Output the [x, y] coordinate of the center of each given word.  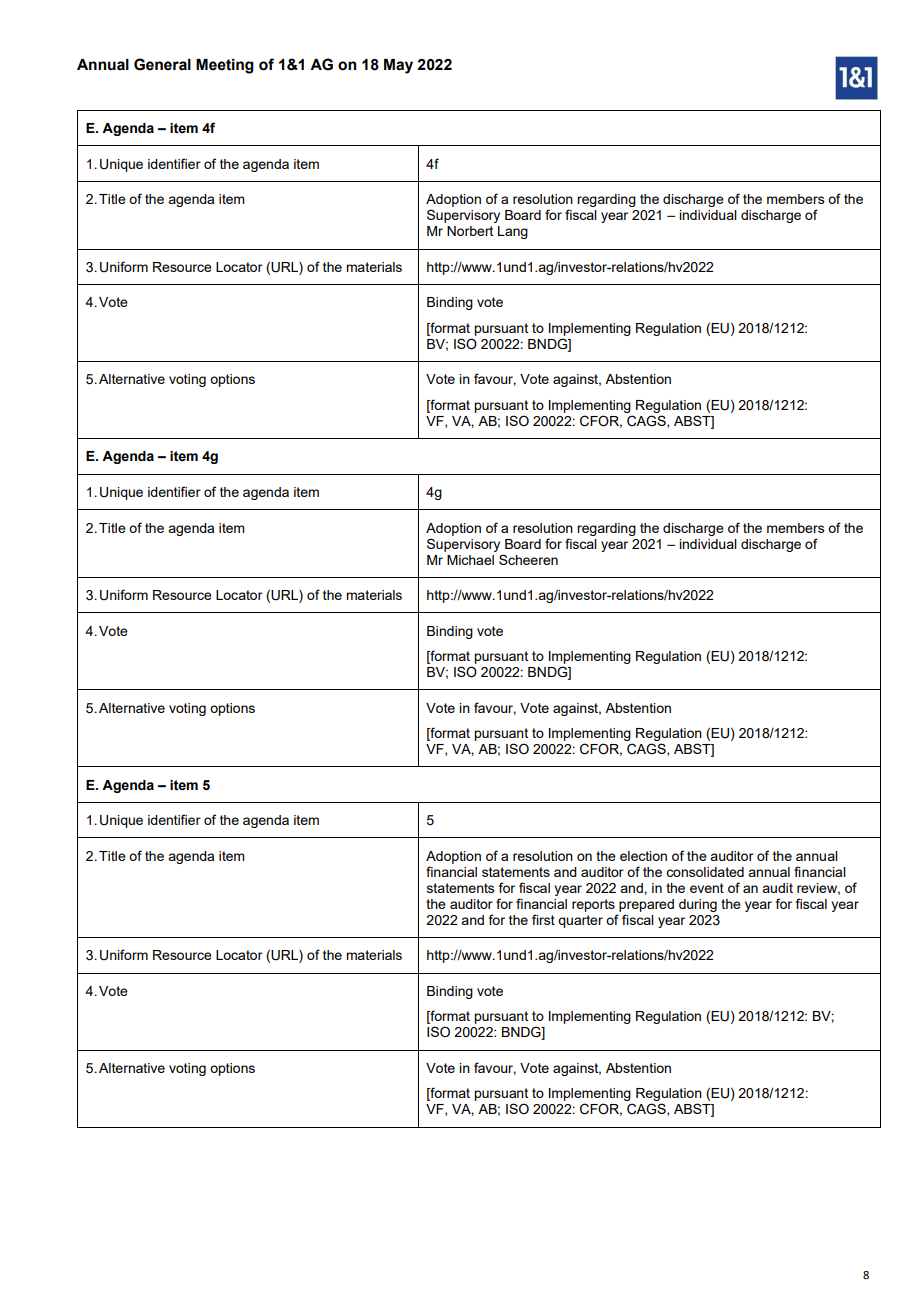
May [398, 66]
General [162, 64]
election [643, 856]
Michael [470, 560]
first [543, 919]
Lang [513, 232]
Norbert [470, 231]
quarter [580, 921]
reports [593, 905]
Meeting [225, 66]
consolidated [705, 872]
